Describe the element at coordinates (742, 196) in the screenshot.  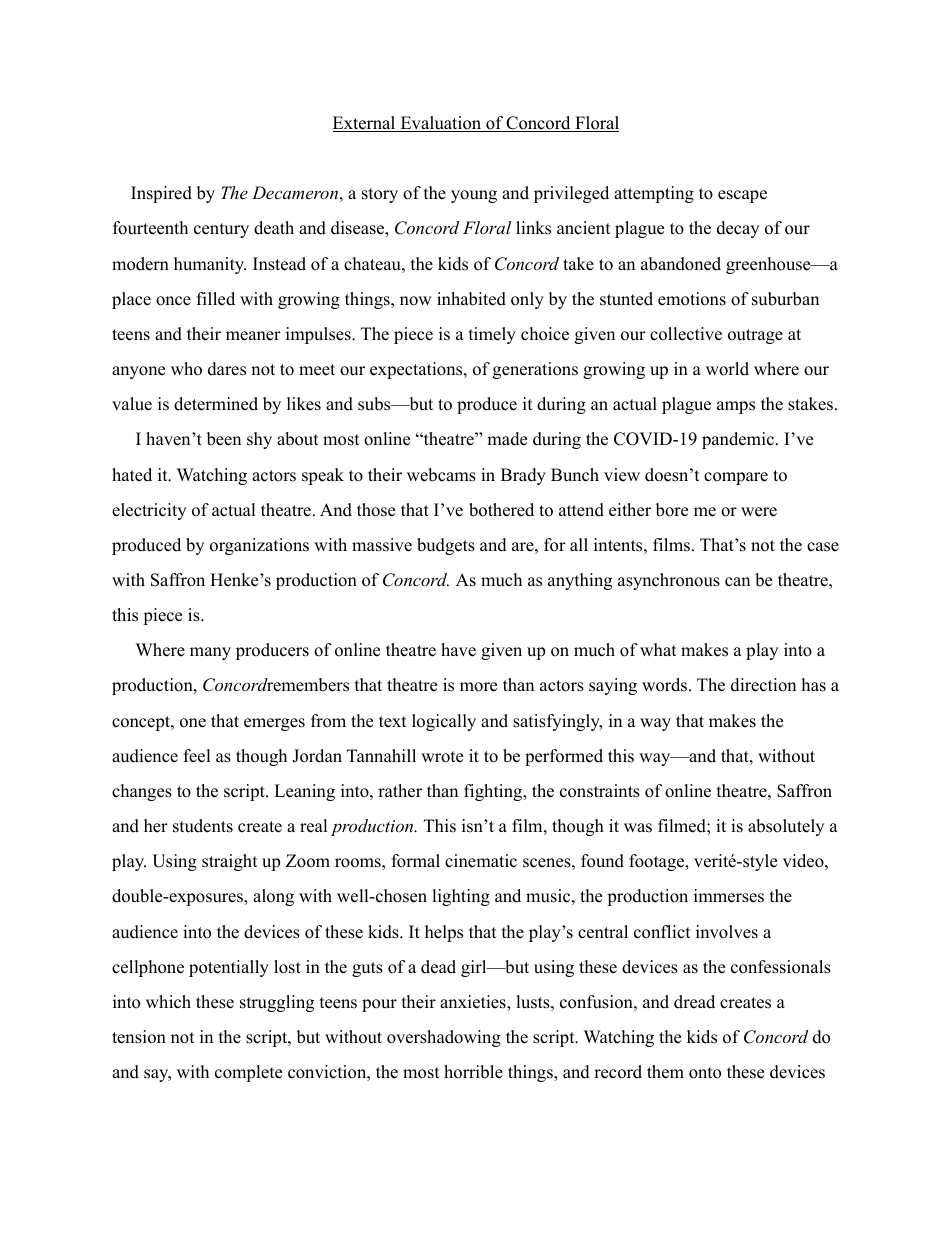
I see `escape` at that location.
